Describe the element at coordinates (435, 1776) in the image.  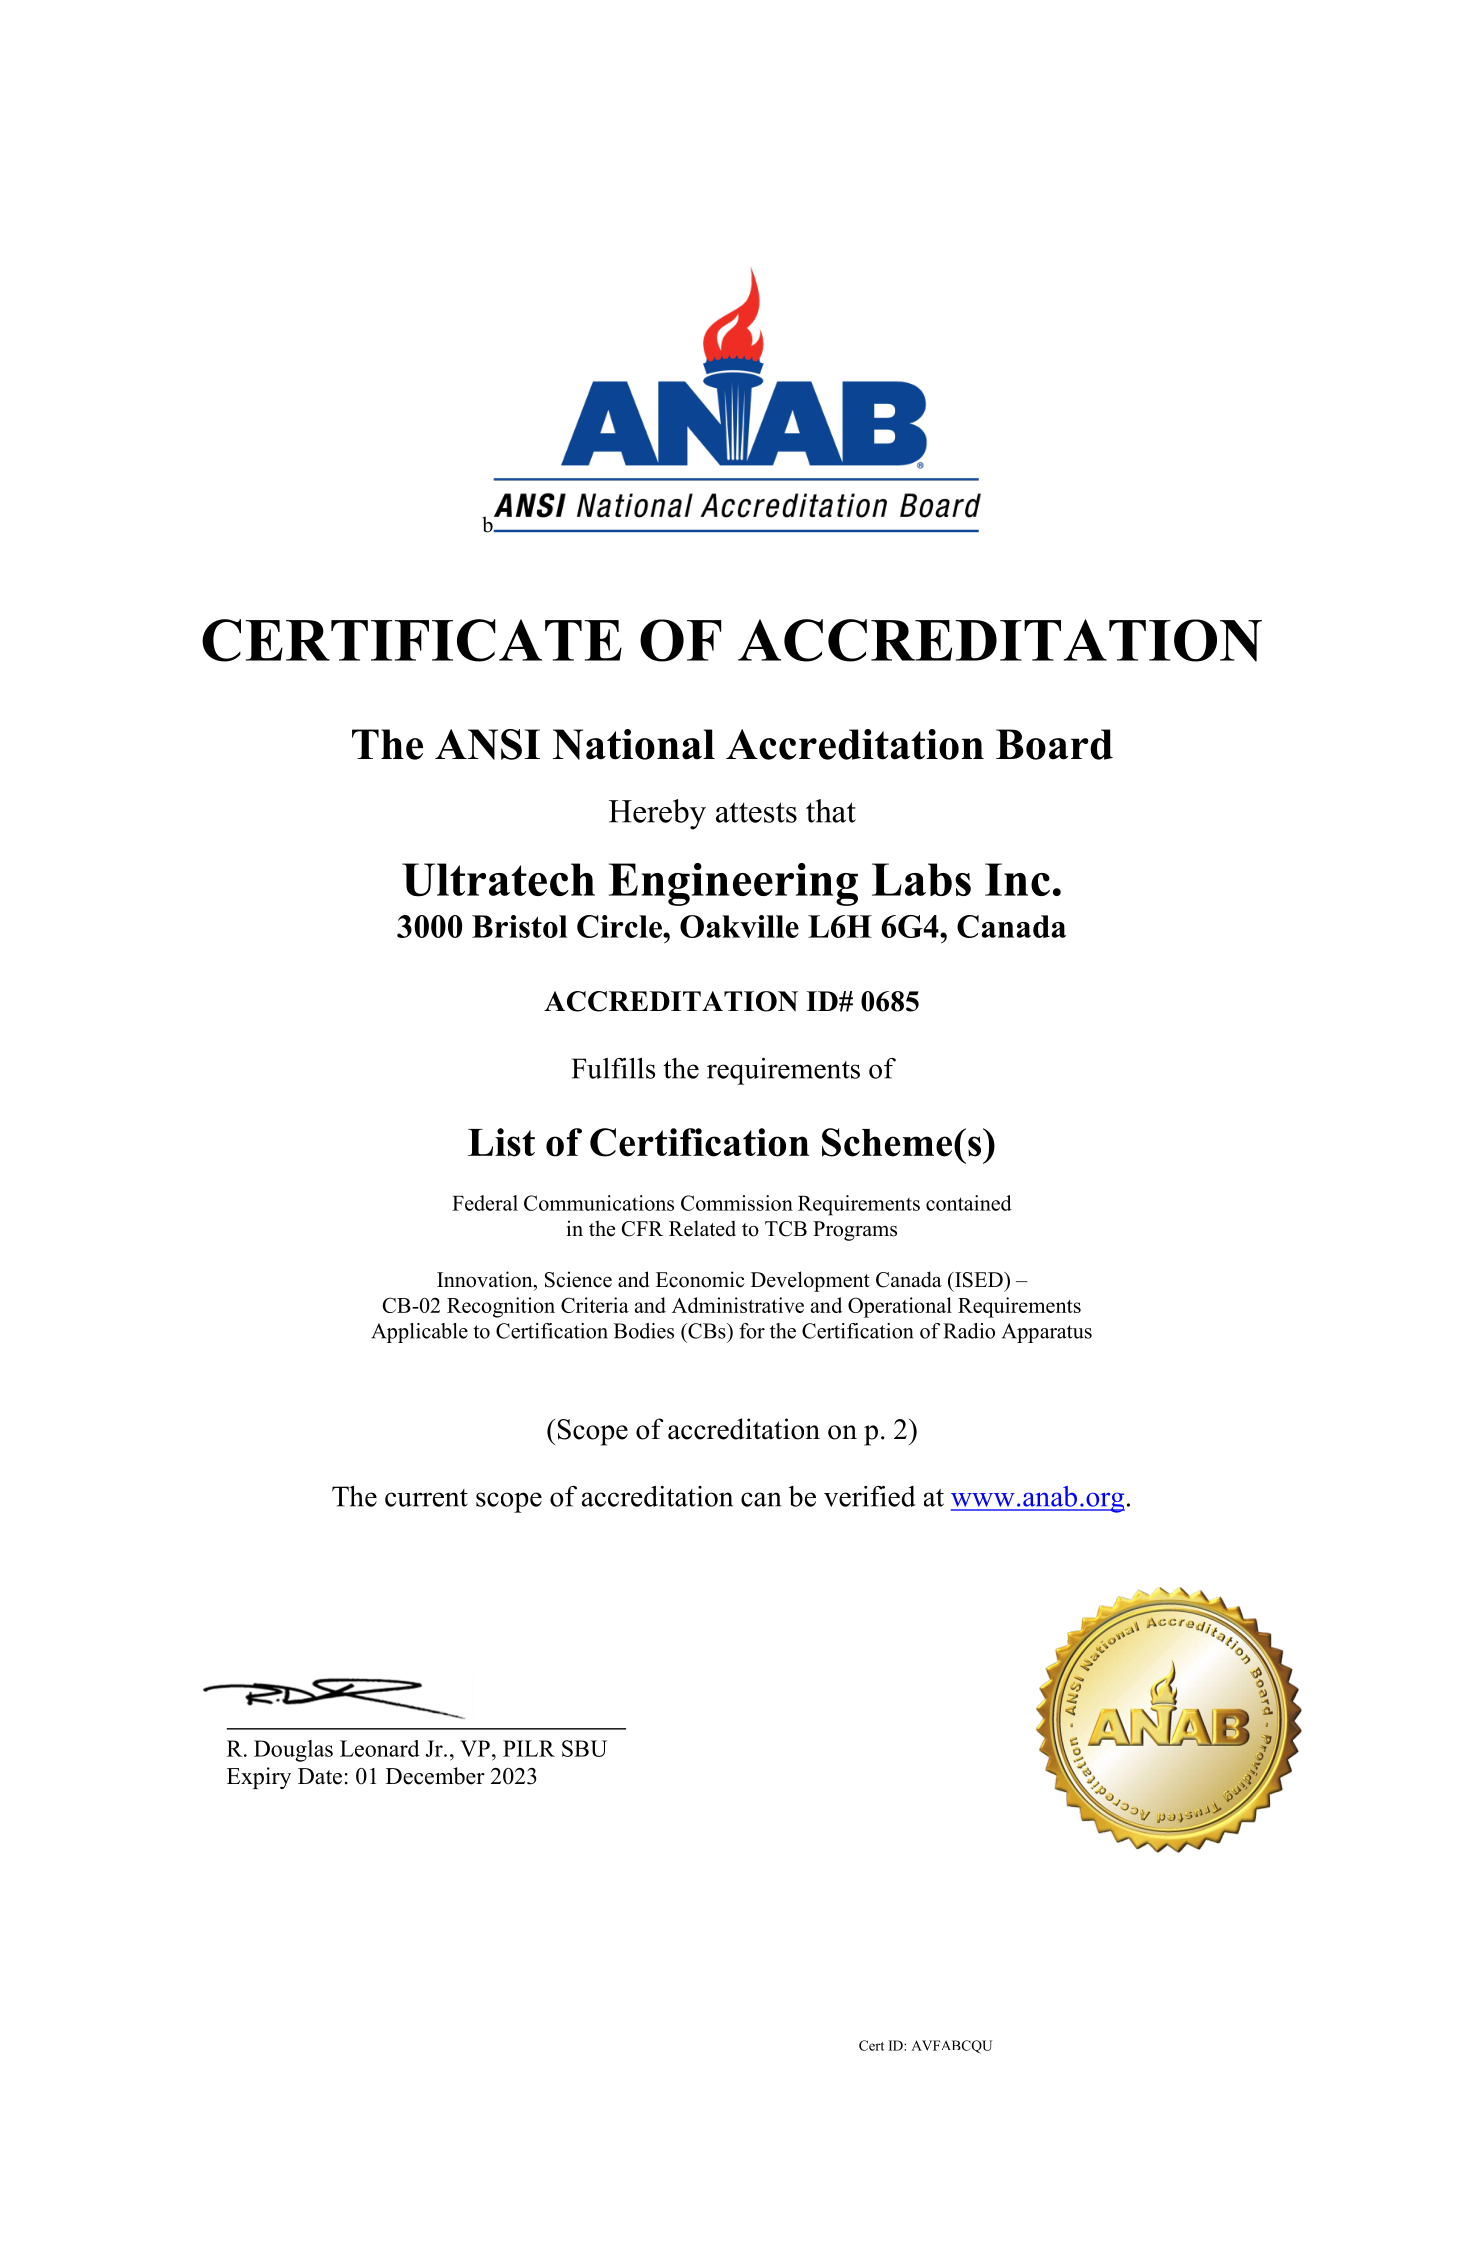
I see `December` at that location.
